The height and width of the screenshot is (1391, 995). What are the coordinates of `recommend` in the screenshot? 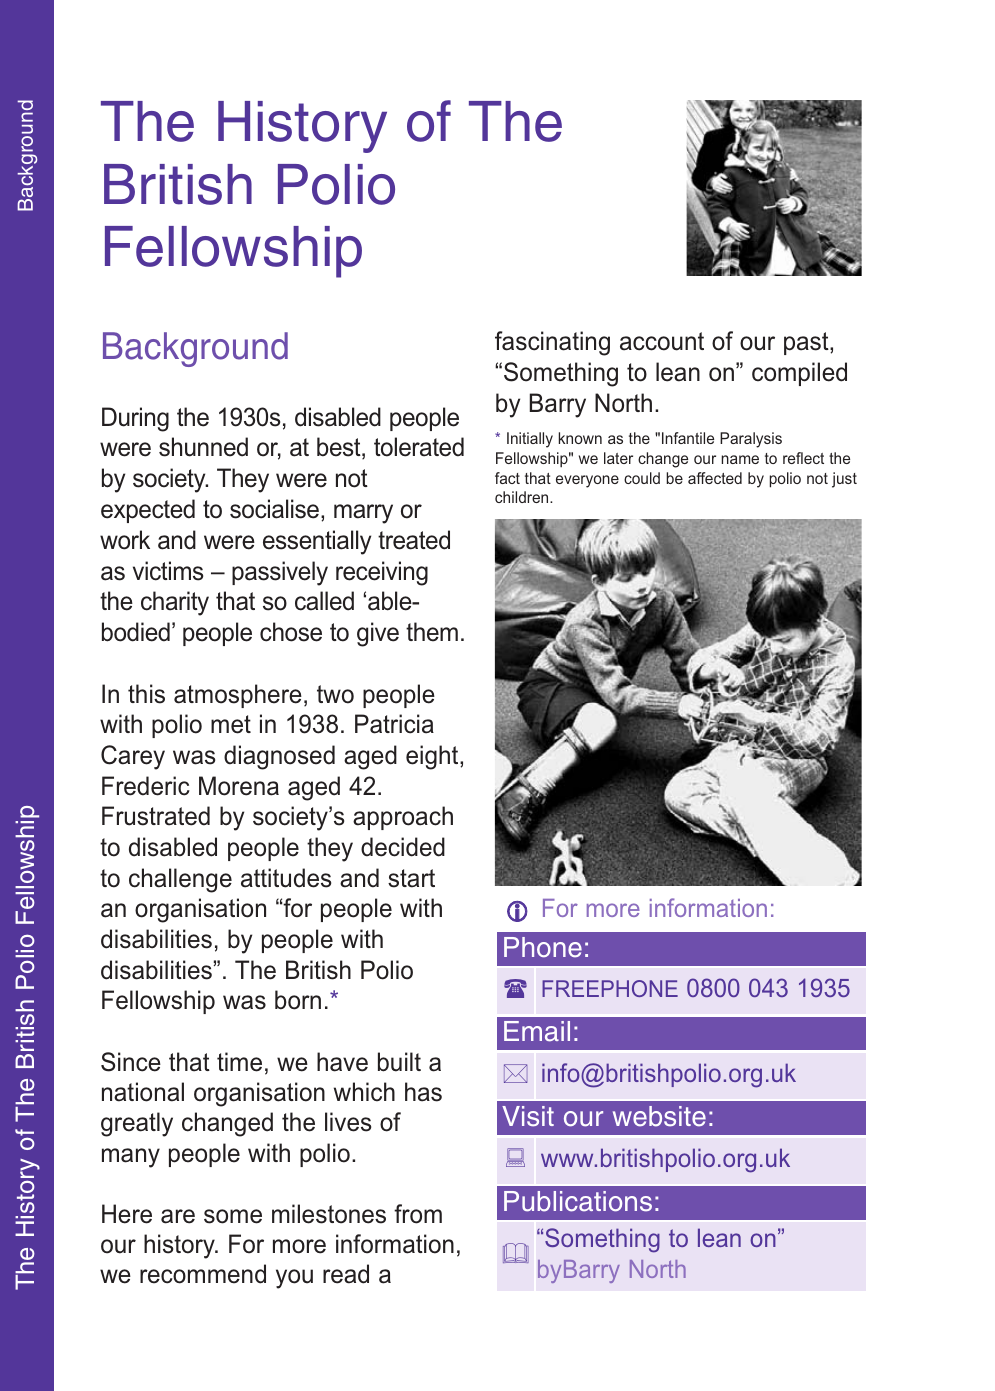 It's located at (203, 1274).
